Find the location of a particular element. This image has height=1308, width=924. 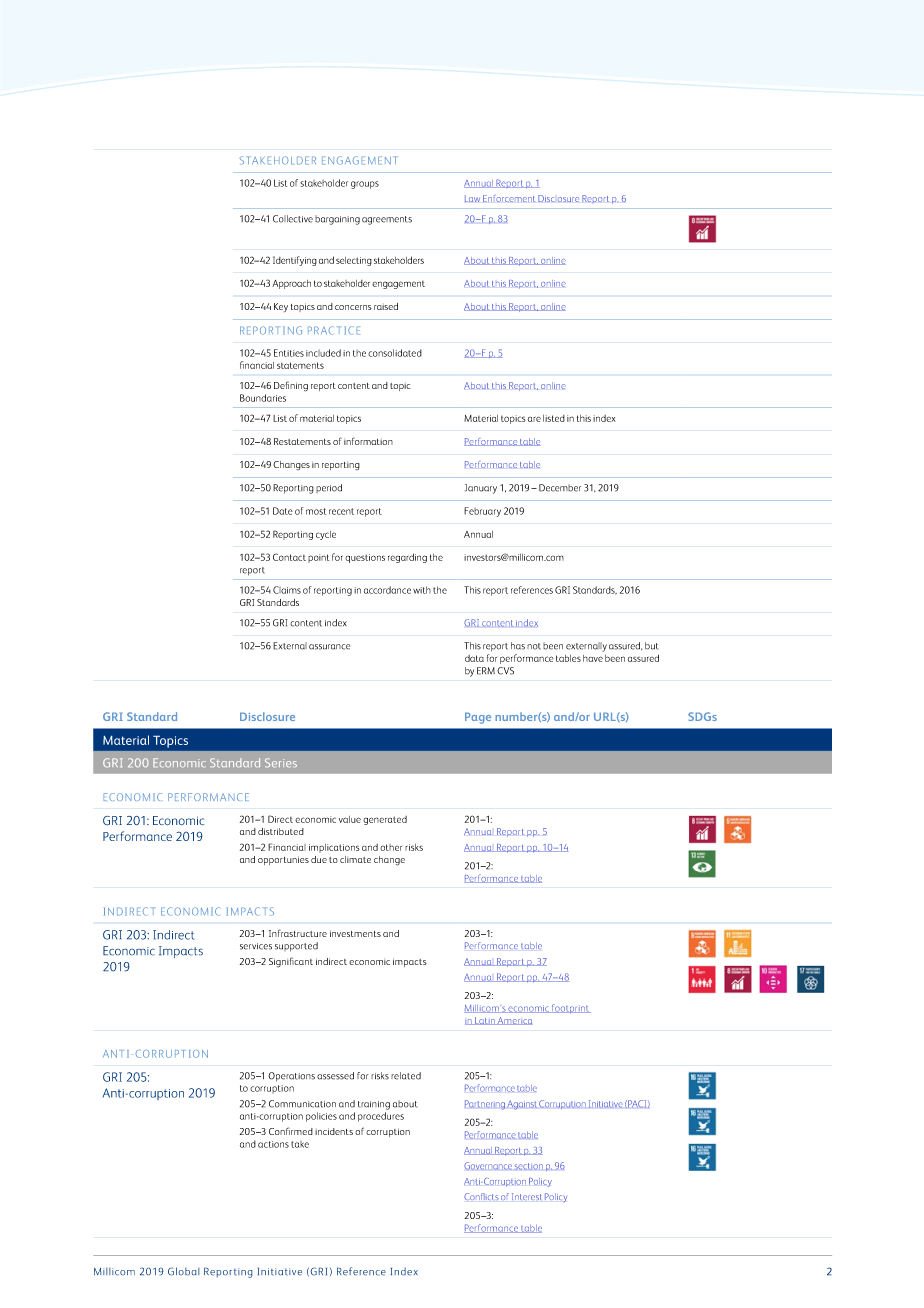

Collective is located at coordinates (293, 219).
